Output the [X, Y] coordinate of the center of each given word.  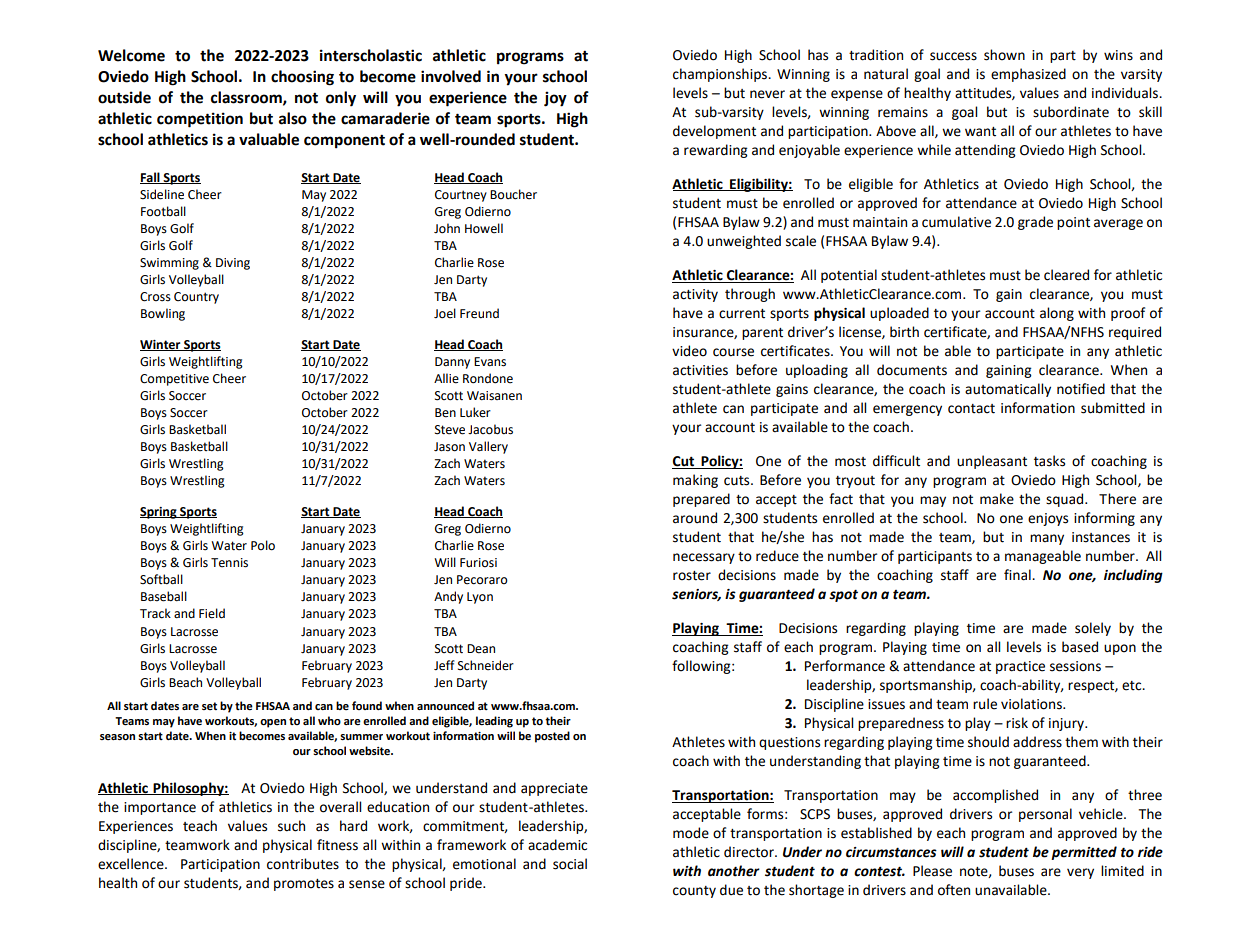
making [695, 481]
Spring [159, 513]
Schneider [486, 665]
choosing [302, 78]
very [1080, 873]
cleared [1066, 275]
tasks [1049, 461]
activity [695, 295]
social [570, 864]
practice [1020, 667]
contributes [303, 864]
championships [721, 75]
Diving [233, 264]
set [209, 706]
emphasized [1028, 75]
